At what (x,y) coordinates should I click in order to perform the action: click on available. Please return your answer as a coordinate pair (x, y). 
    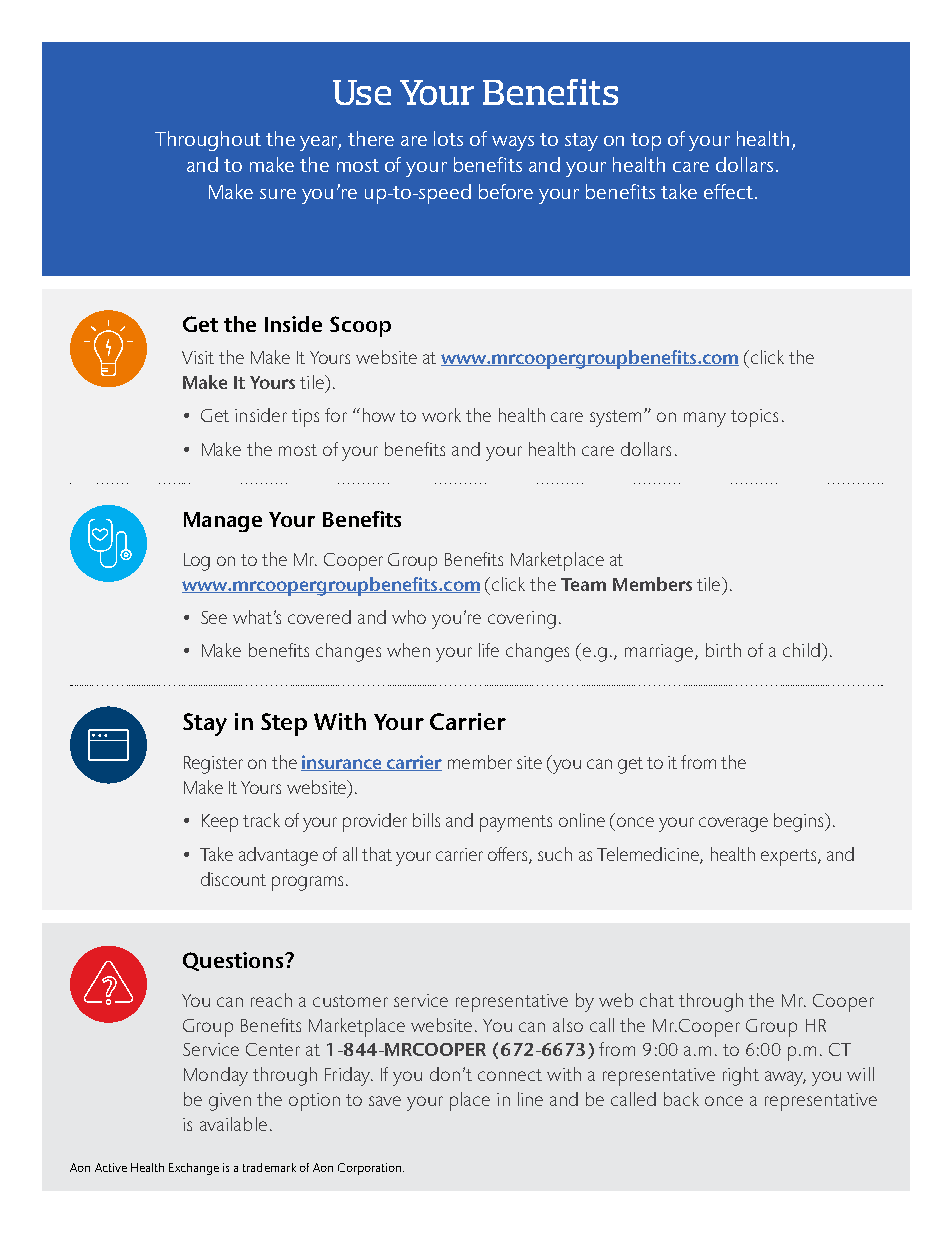
    Looking at the image, I should click on (233, 1124).
